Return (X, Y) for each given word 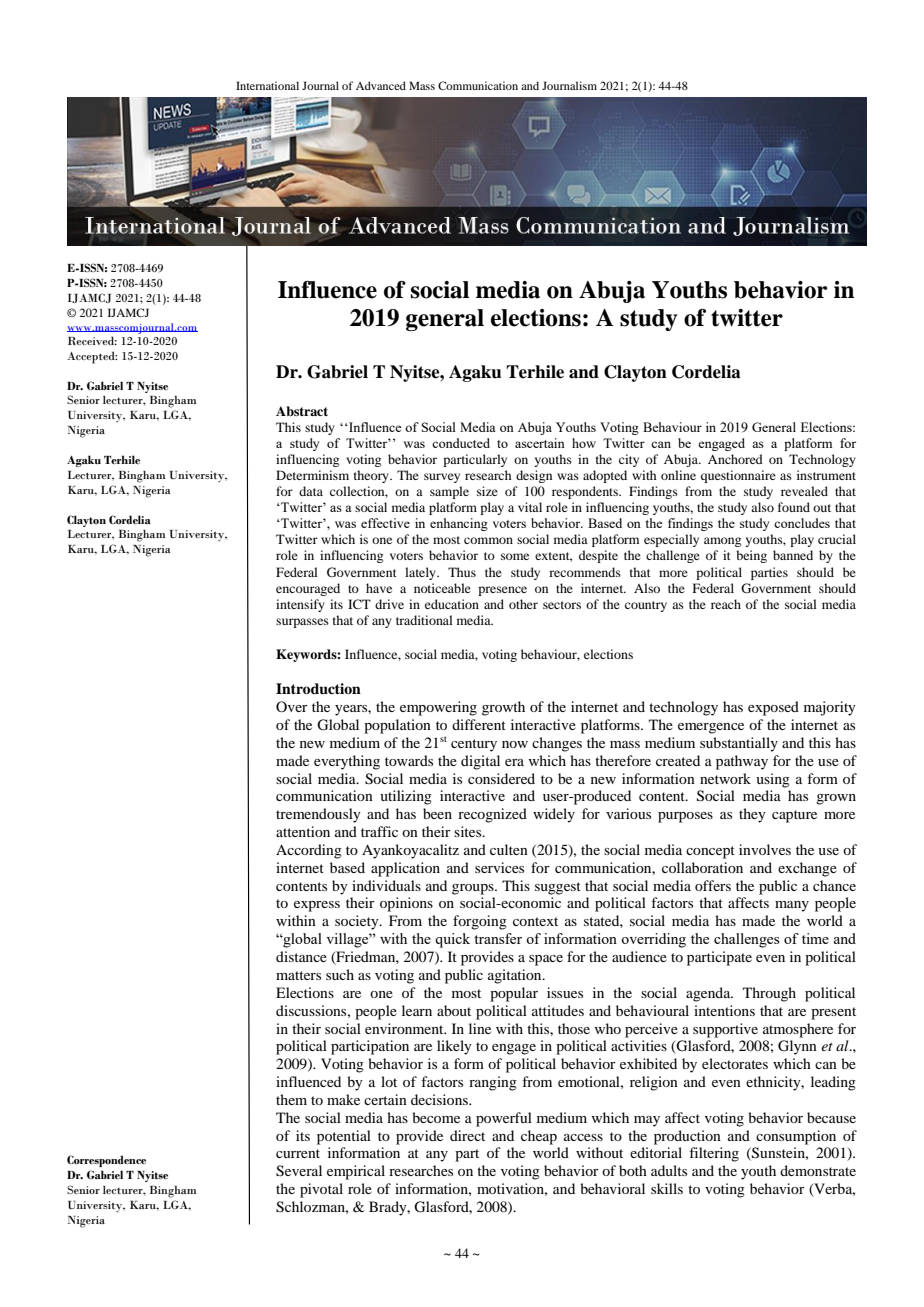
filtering (714, 1154)
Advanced (381, 85)
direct (467, 1135)
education (452, 604)
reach (726, 604)
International (267, 85)
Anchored (735, 459)
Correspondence (106, 1161)
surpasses (302, 623)
